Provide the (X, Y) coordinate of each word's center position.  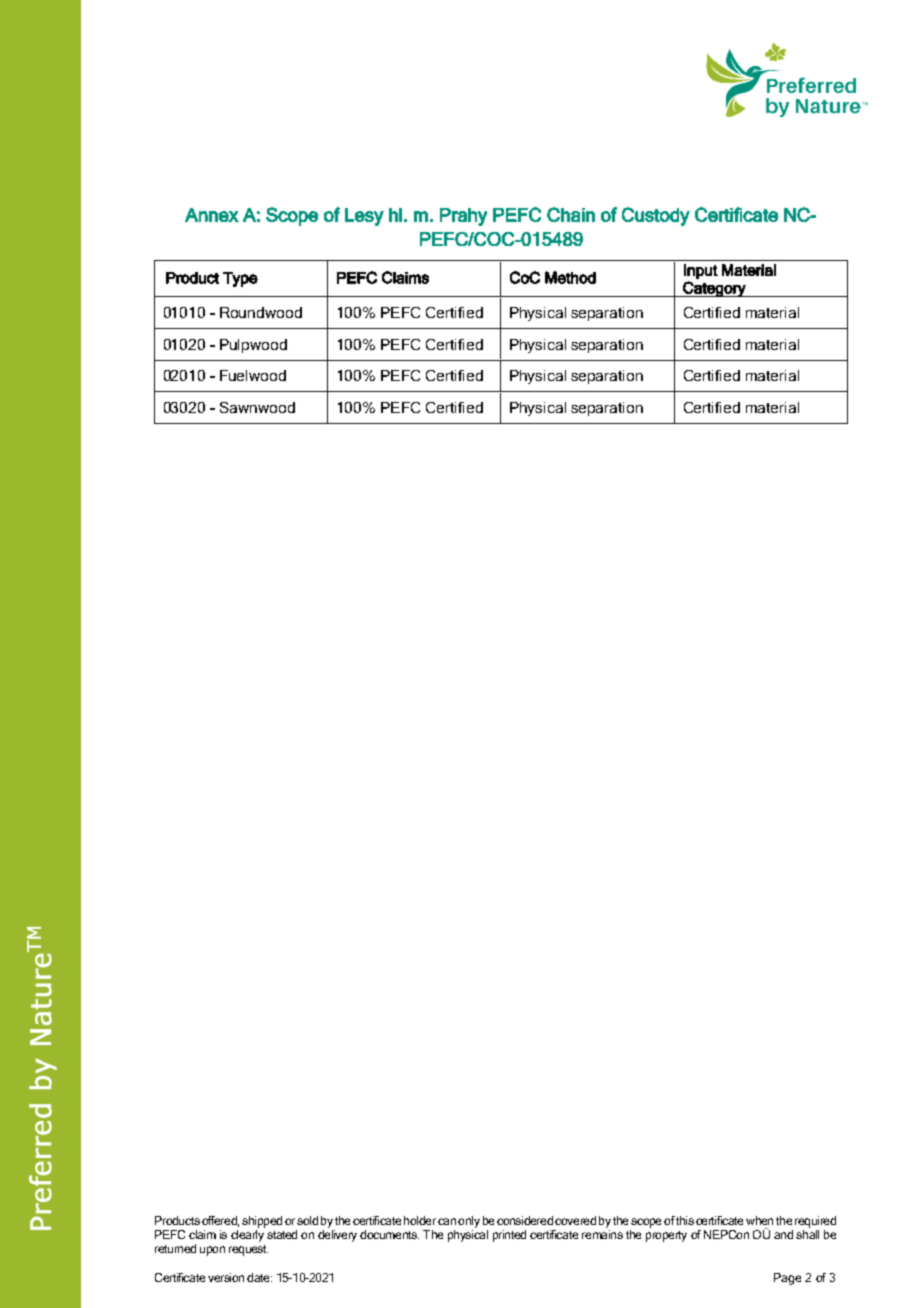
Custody (656, 216)
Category (714, 289)
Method (570, 277)
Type (240, 279)
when (759, 1220)
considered (525, 1220)
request (248, 1250)
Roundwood (261, 312)
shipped (262, 1222)
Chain (571, 214)
